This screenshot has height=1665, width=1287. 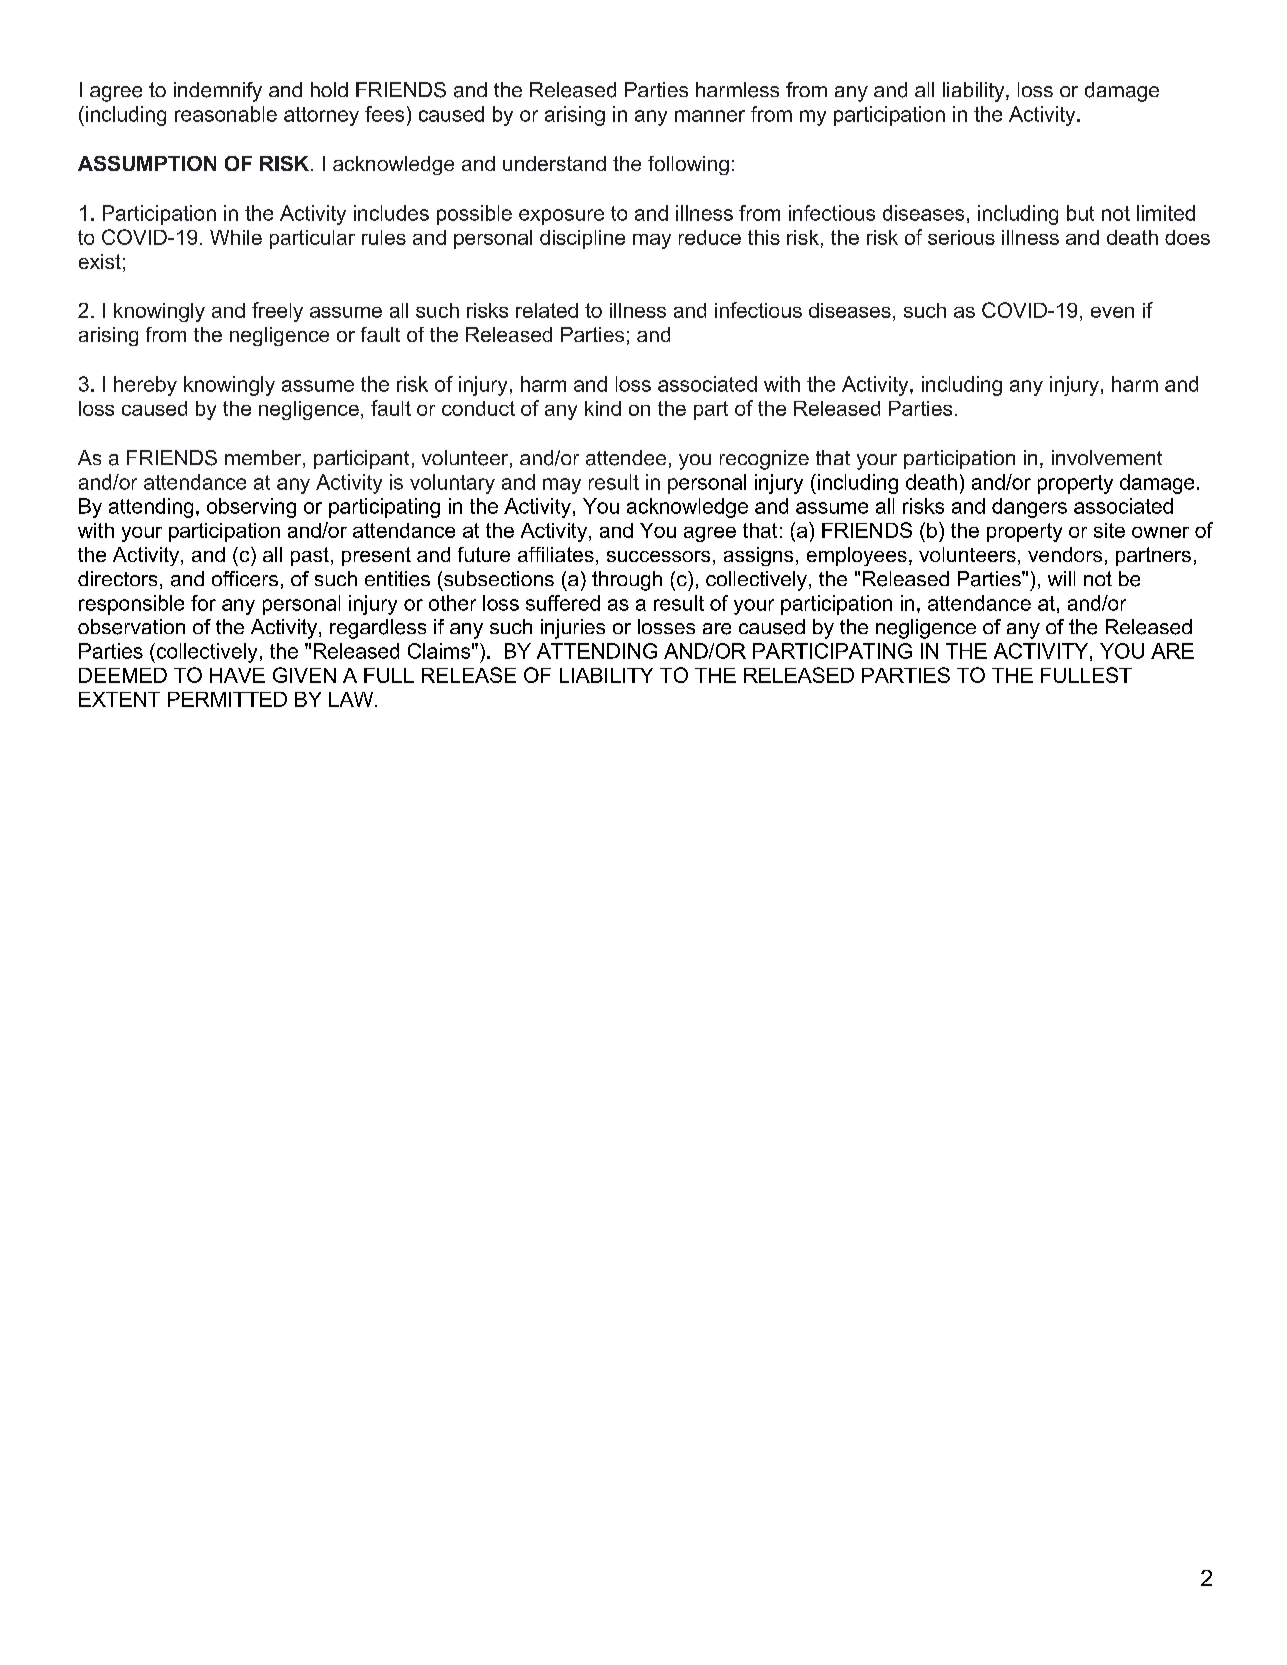 I want to click on will, so click(x=1061, y=578).
